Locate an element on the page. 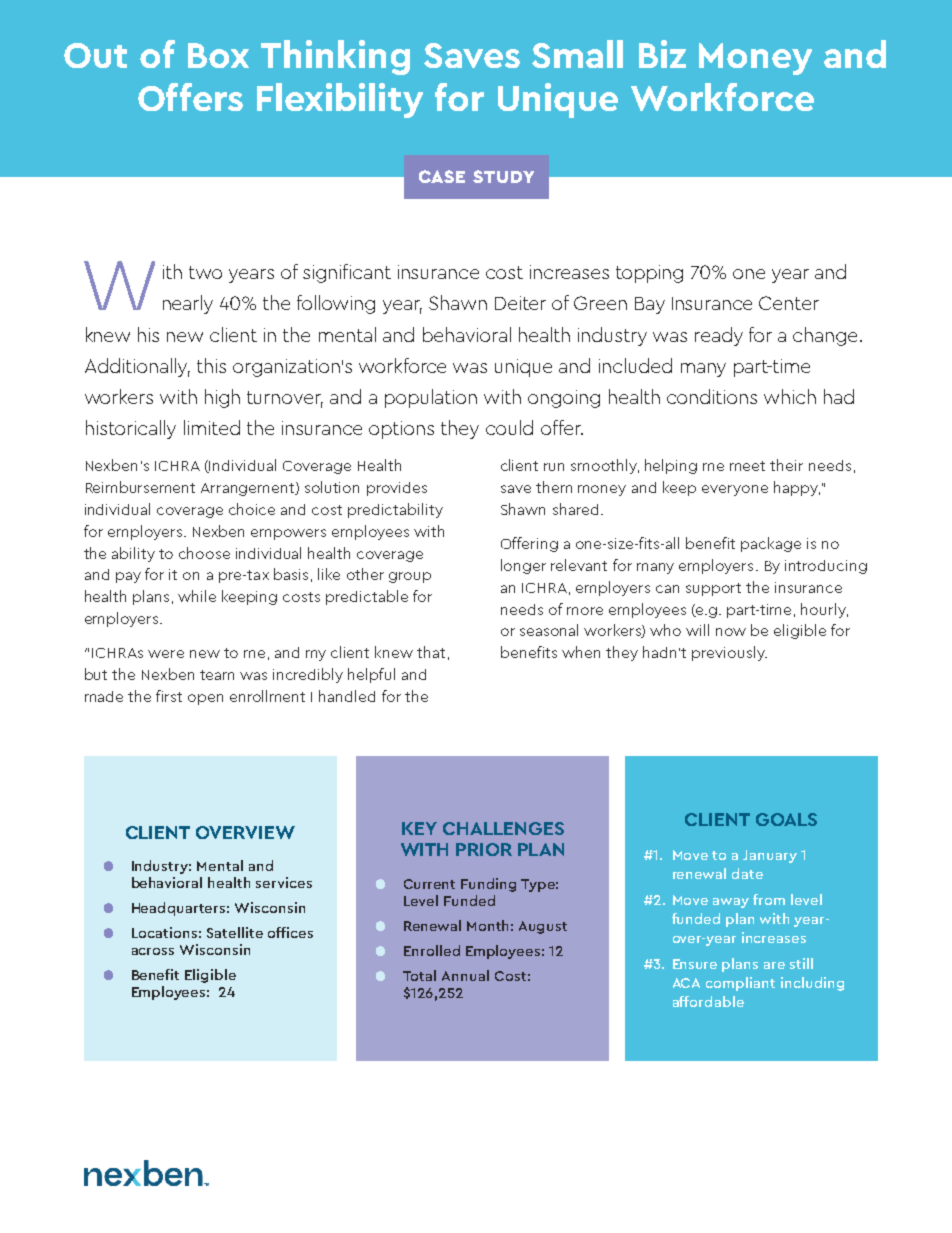  across is located at coordinates (153, 951).
